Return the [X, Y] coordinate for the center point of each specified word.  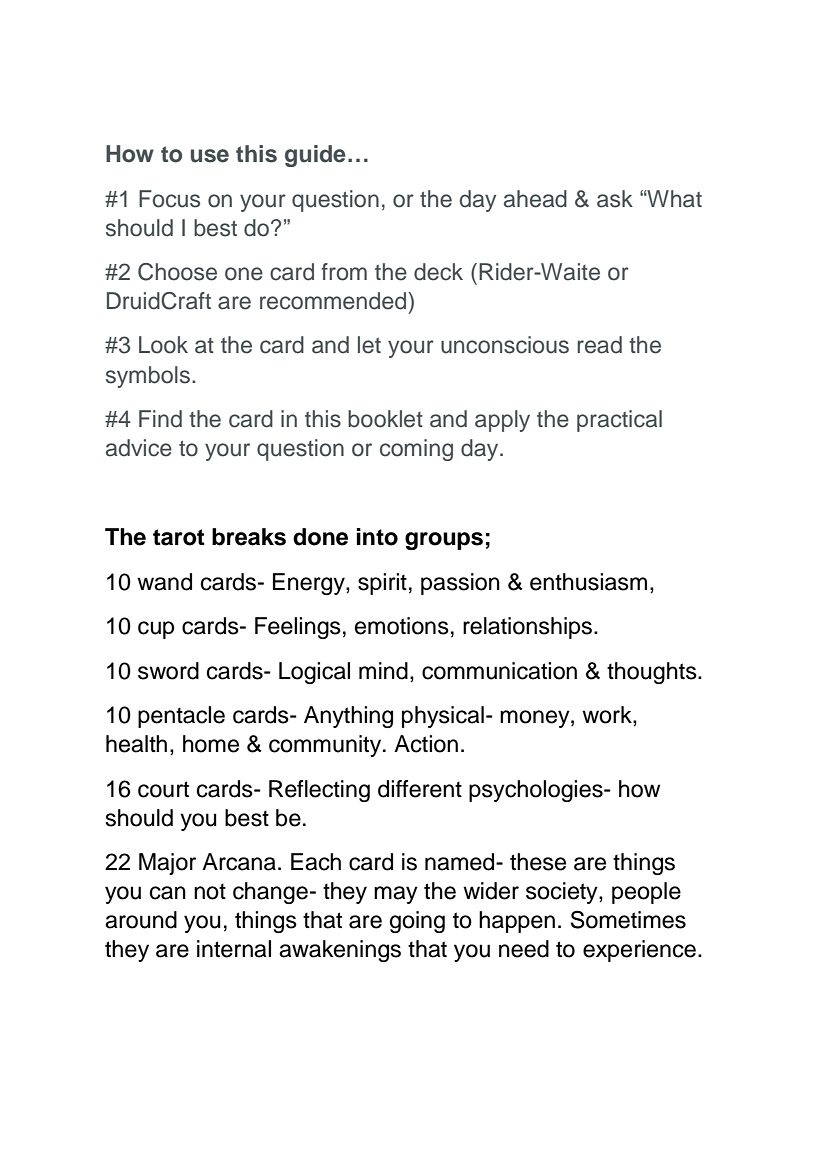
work [608, 716]
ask [615, 199]
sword [168, 671]
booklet [385, 419]
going [417, 922]
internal [234, 949]
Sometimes [628, 919]
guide [315, 156]
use [210, 156]
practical [619, 421]
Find [160, 419]
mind [383, 671]
